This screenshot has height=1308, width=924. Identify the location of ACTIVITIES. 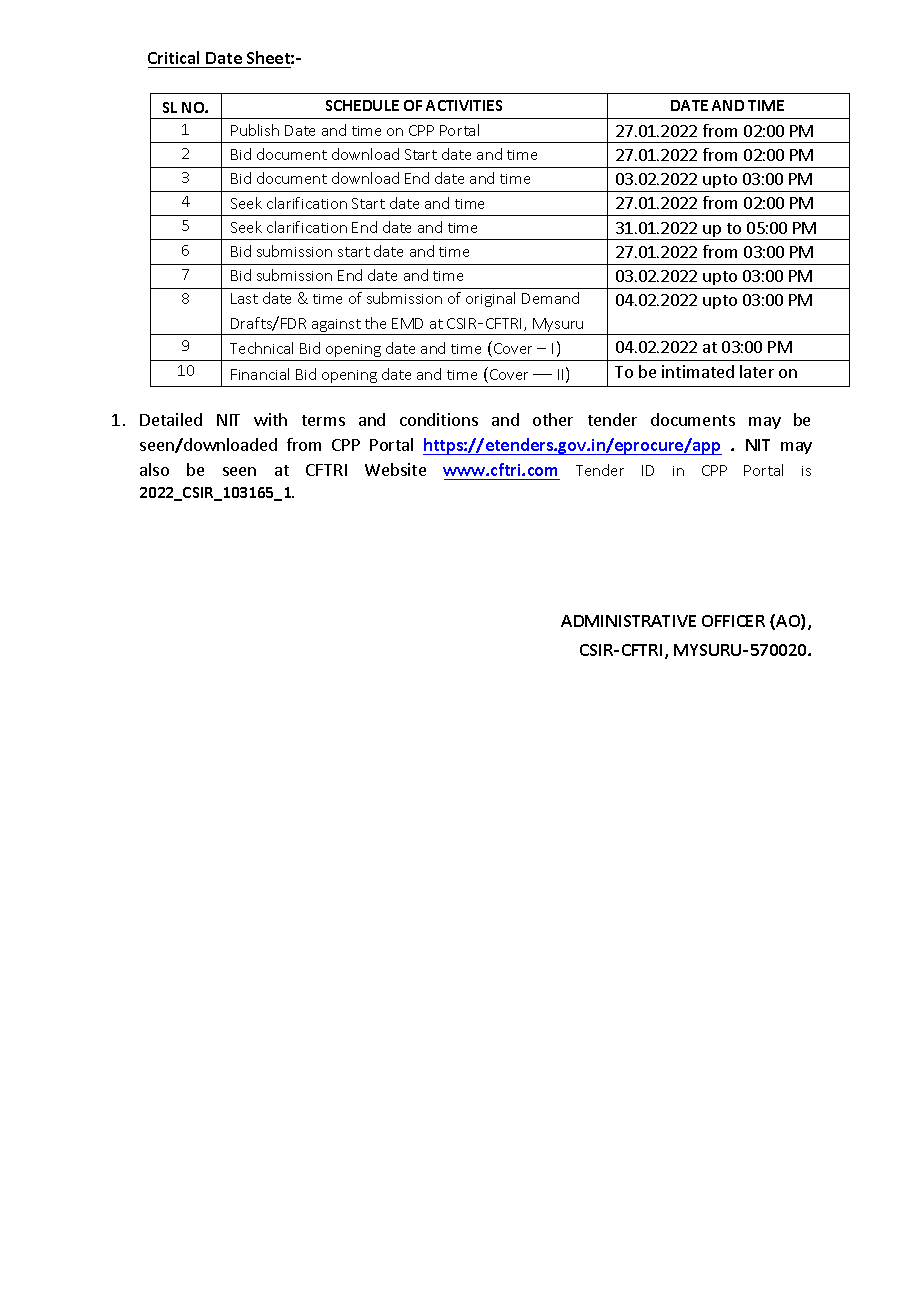
(464, 105).
